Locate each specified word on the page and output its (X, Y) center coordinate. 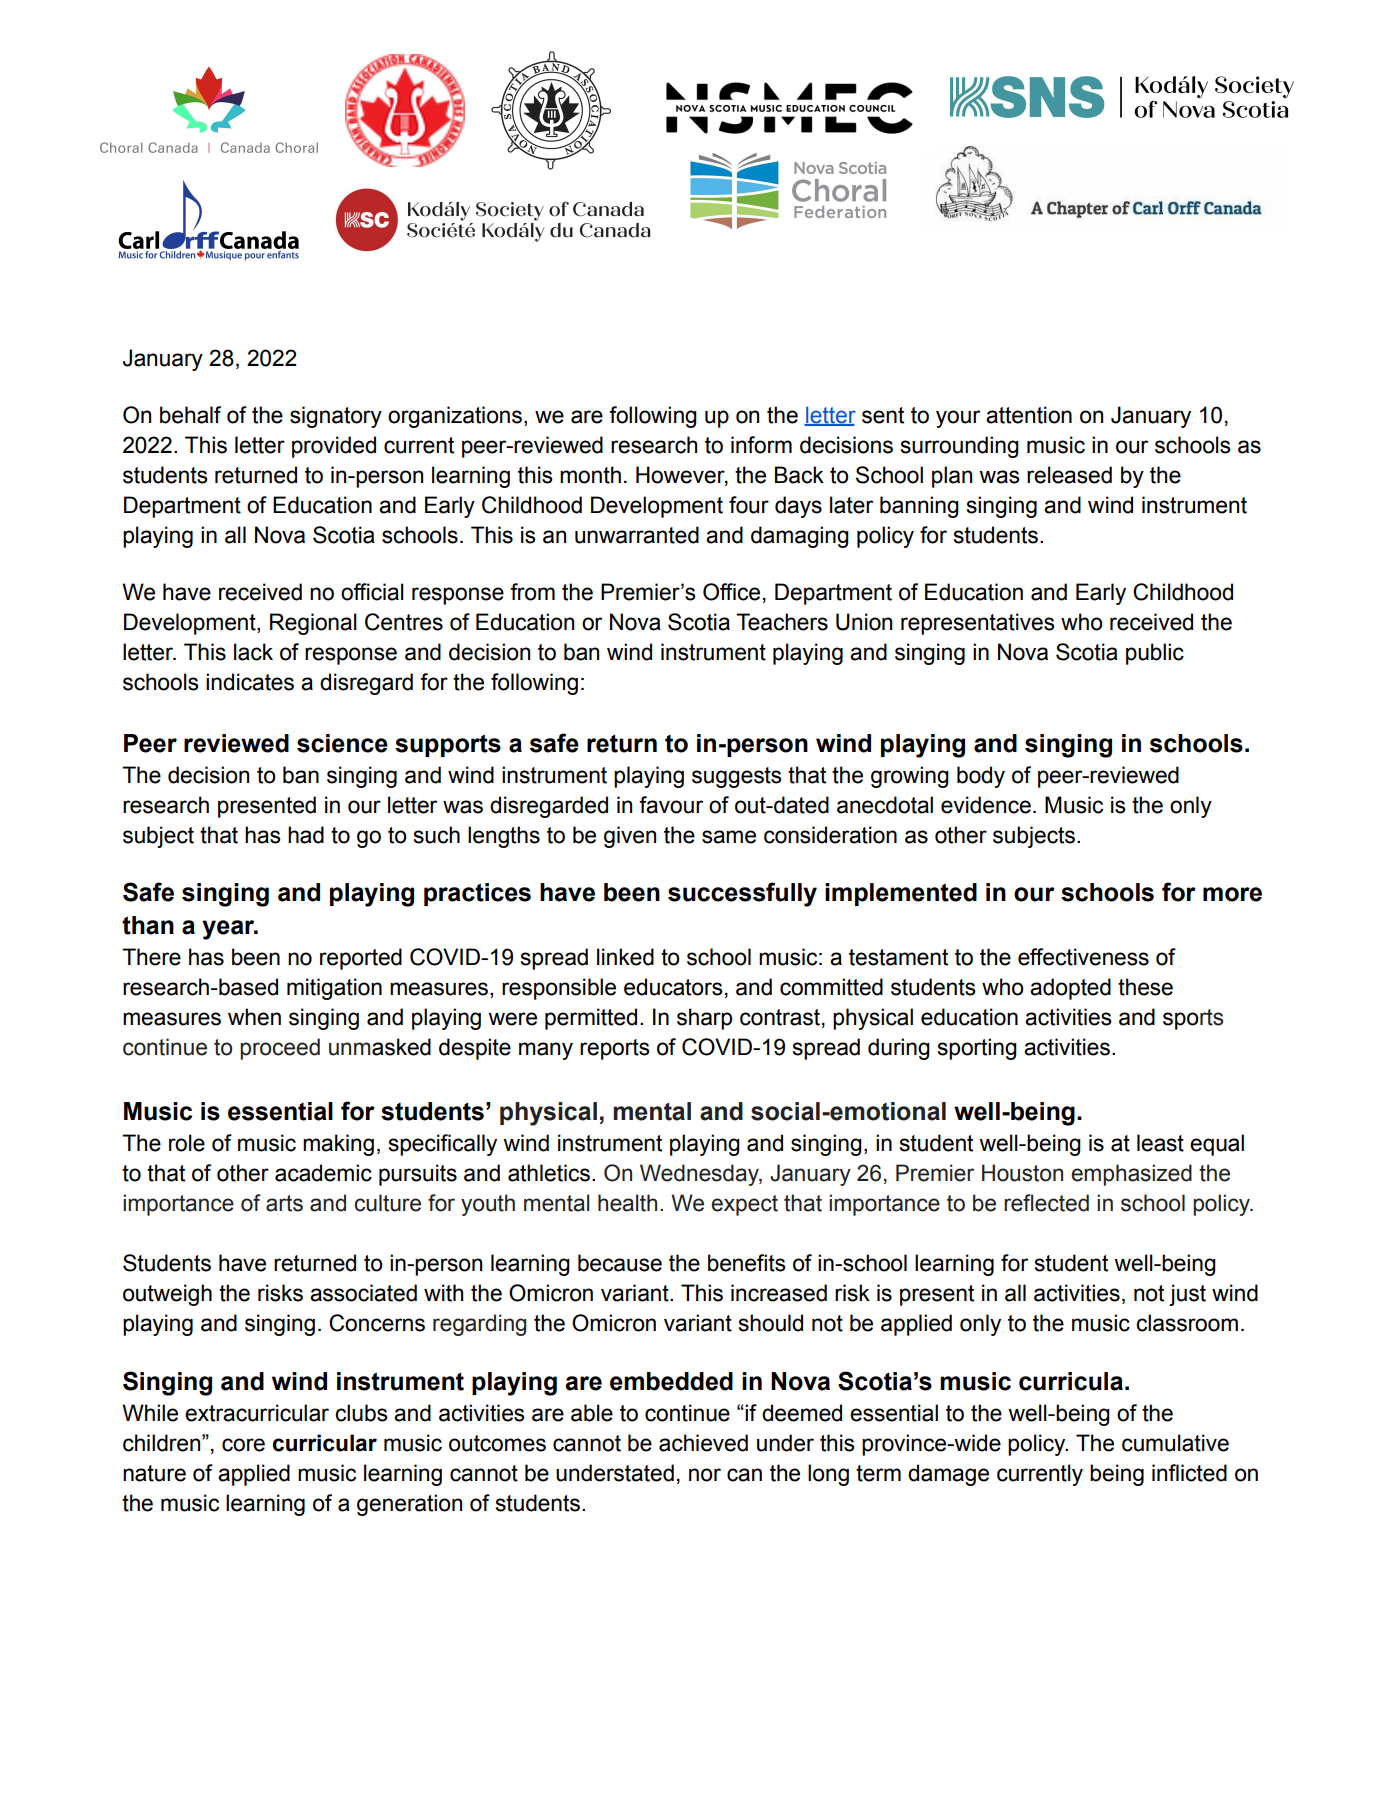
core (243, 1445)
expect (744, 1205)
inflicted (1189, 1473)
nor (705, 1475)
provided (334, 447)
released (1069, 475)
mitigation (334, 989)
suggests (737, 777)
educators (673, 987)
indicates (250, 682)
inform (761, 445)
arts (284, 1203)
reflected (1046, 1203)
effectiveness (1083, 957)
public (1155, 654)
